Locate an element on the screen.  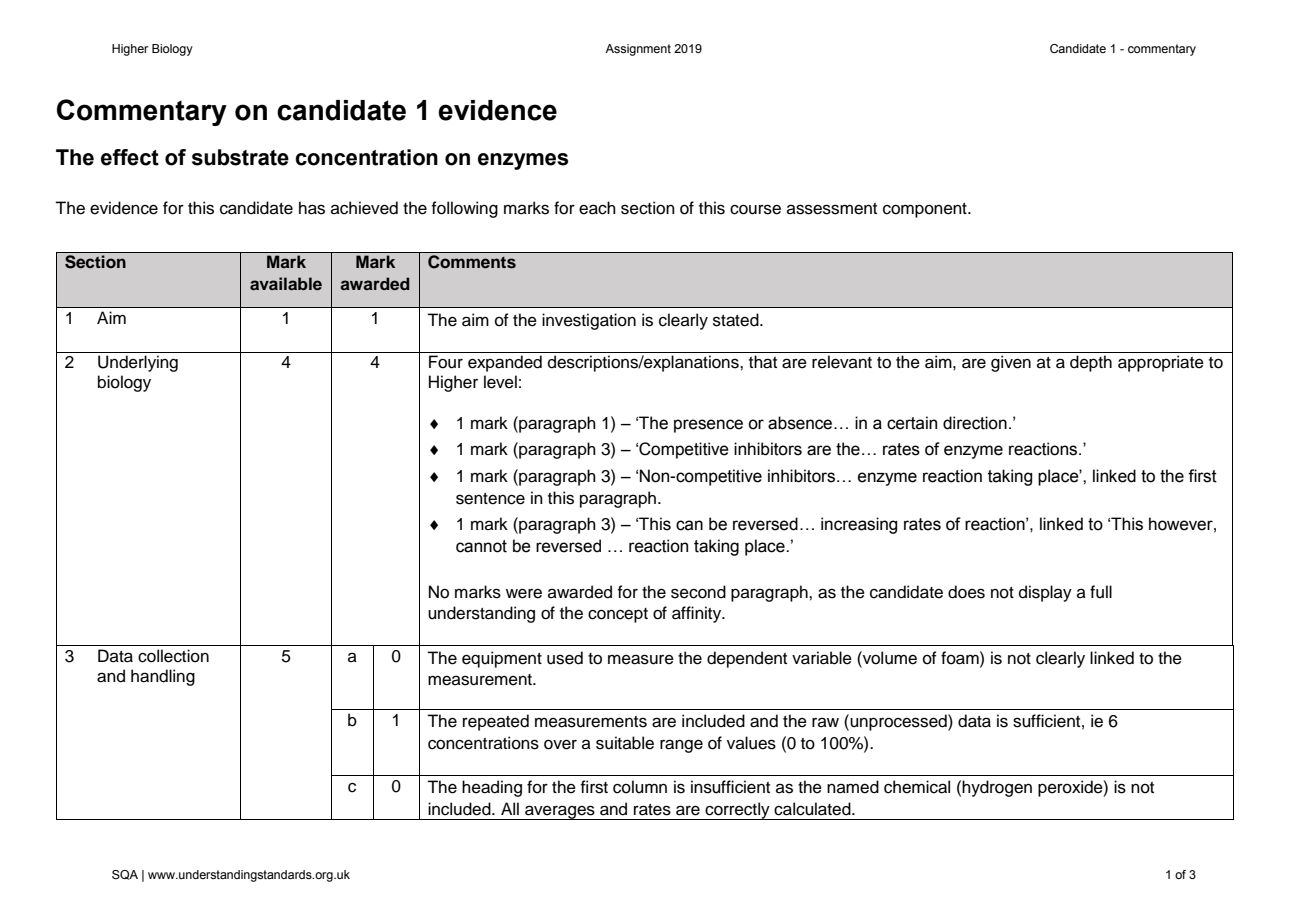
chemical is located at coordinates (917, 787).
